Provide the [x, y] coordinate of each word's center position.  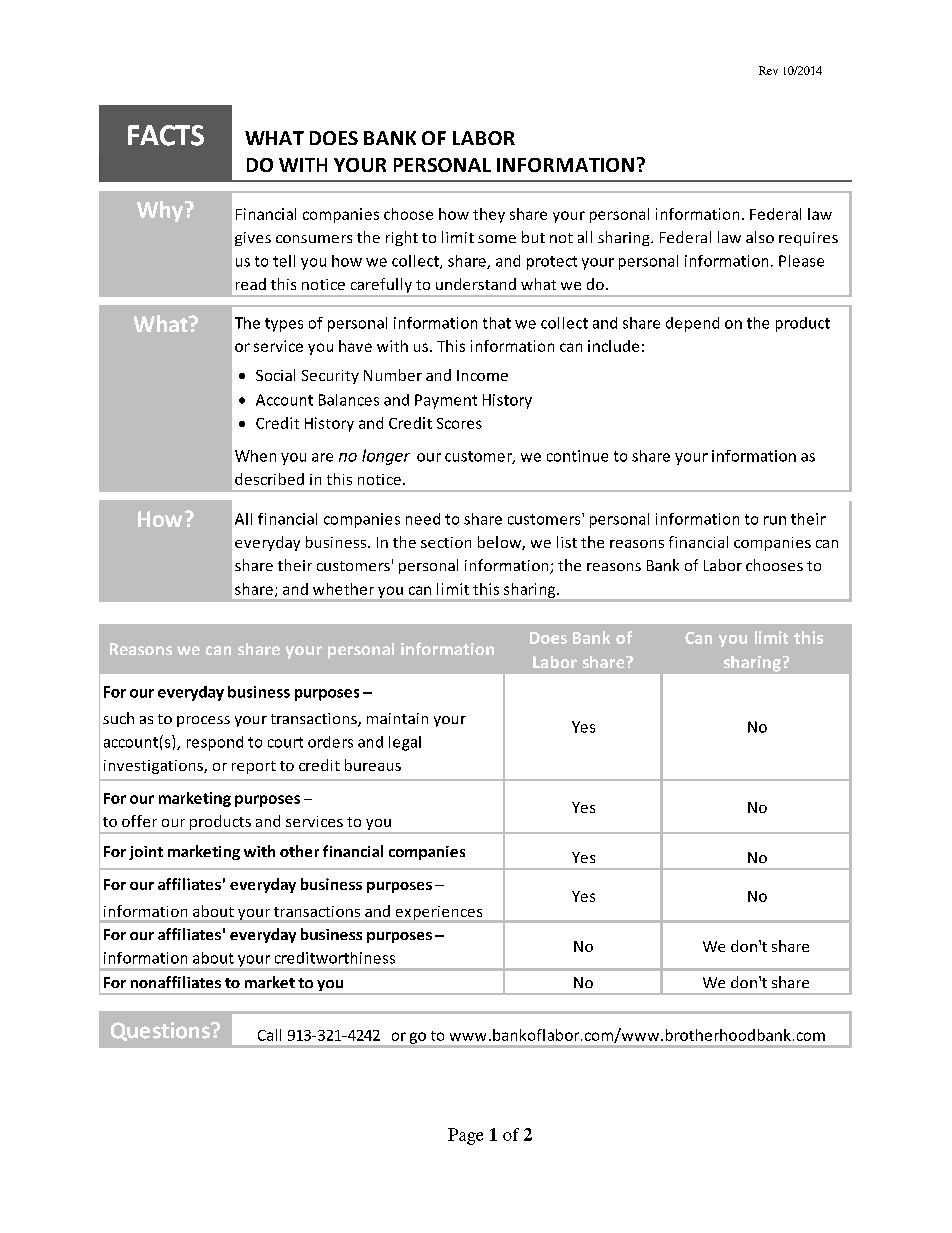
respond [215, 743]
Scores [459, 423]
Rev [768, 70]
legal [405, 743]
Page [465, 1136]
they [489, 215]
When [255, 456]
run [775, 520]
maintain [397, 718]
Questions [161, 1031]
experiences [439, 914]
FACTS [166, 135]
